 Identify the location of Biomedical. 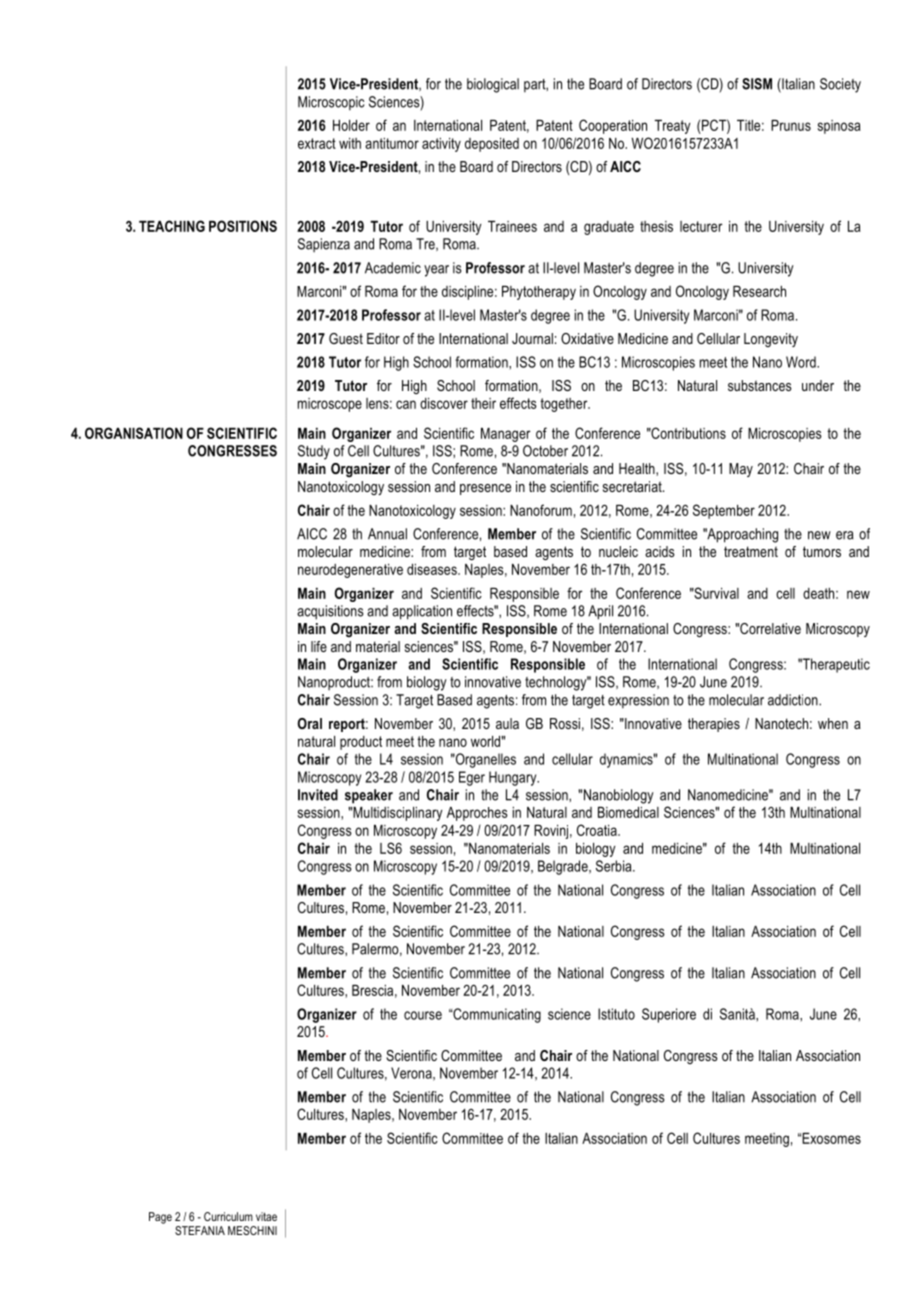
(628, 812).
